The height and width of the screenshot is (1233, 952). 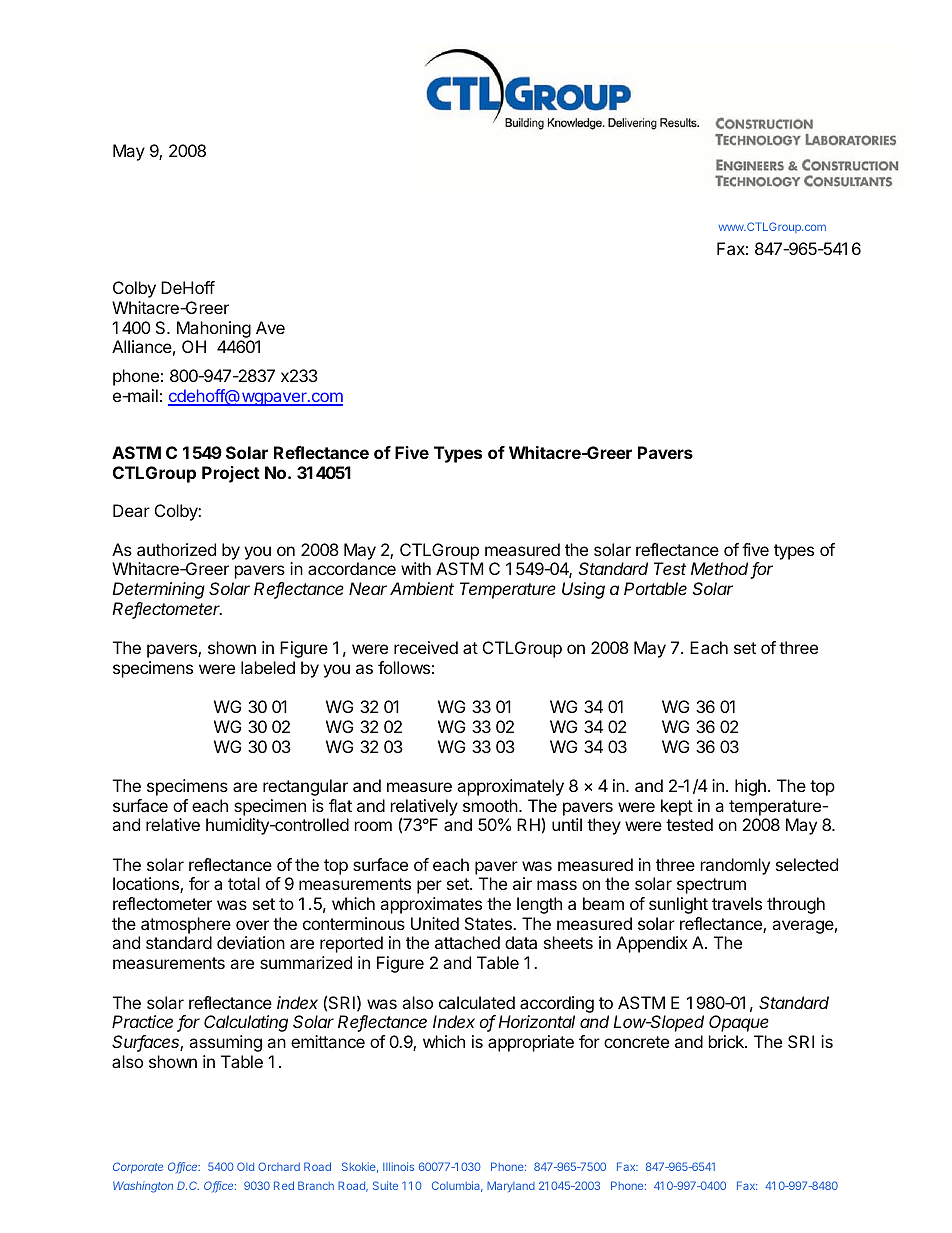 What do you see at coordinates (652, 944) in the screenshot?
I see `Appendix` at bounding box center [652, 944].
